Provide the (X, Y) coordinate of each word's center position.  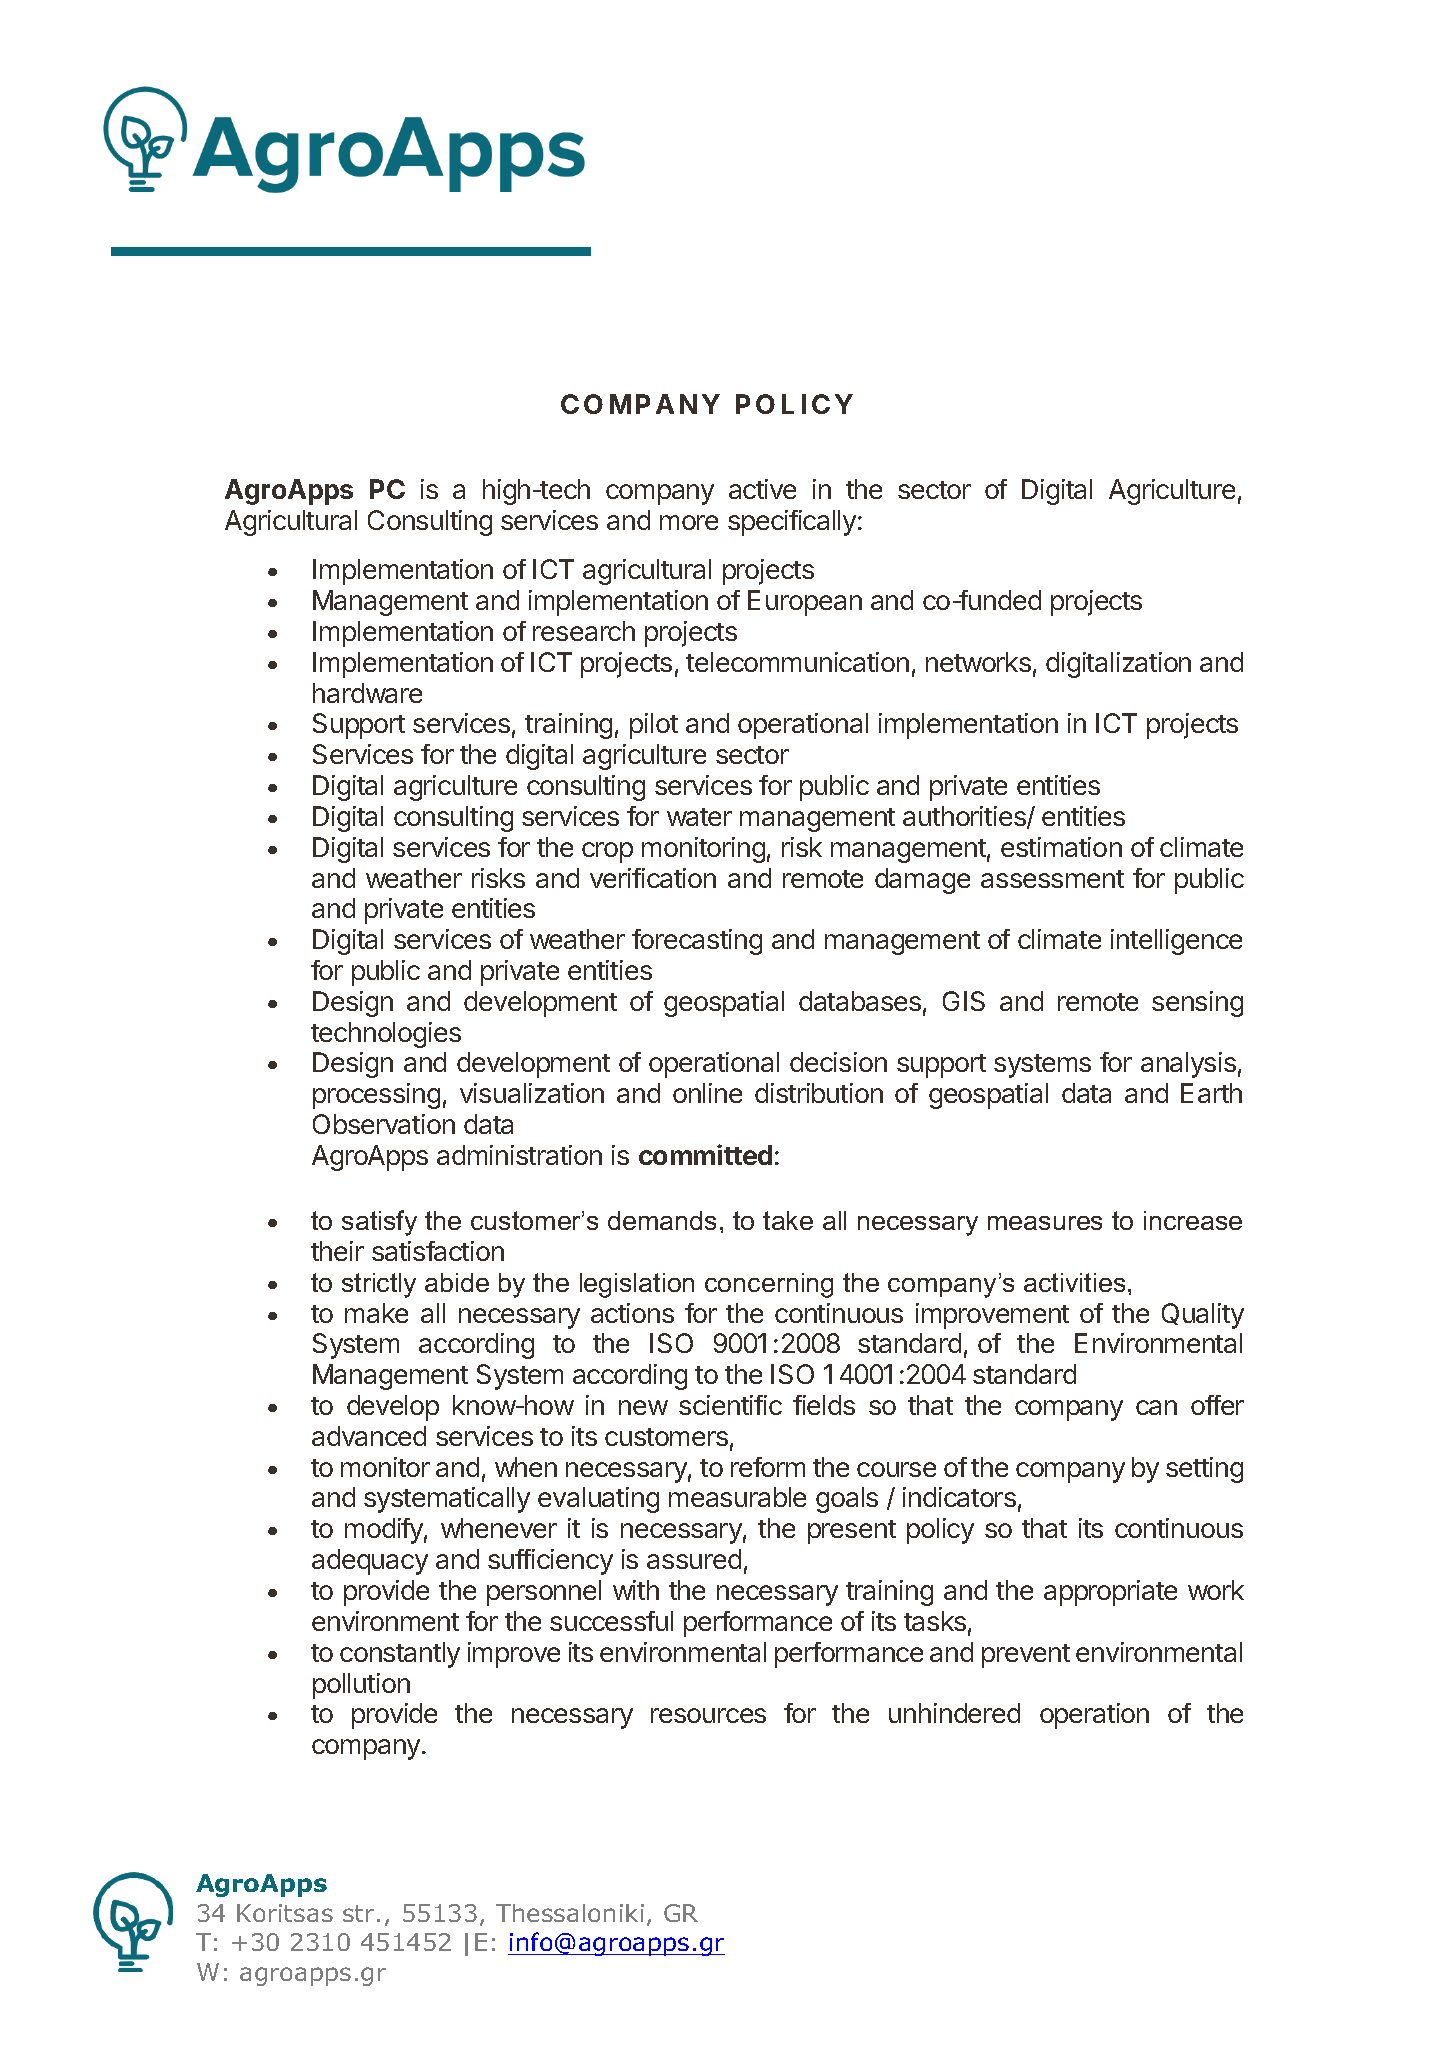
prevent (1026, 1656)
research (584, 631)
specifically (792, 523)
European (805, 603)
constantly (400, 1655)
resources (708, 1715)
